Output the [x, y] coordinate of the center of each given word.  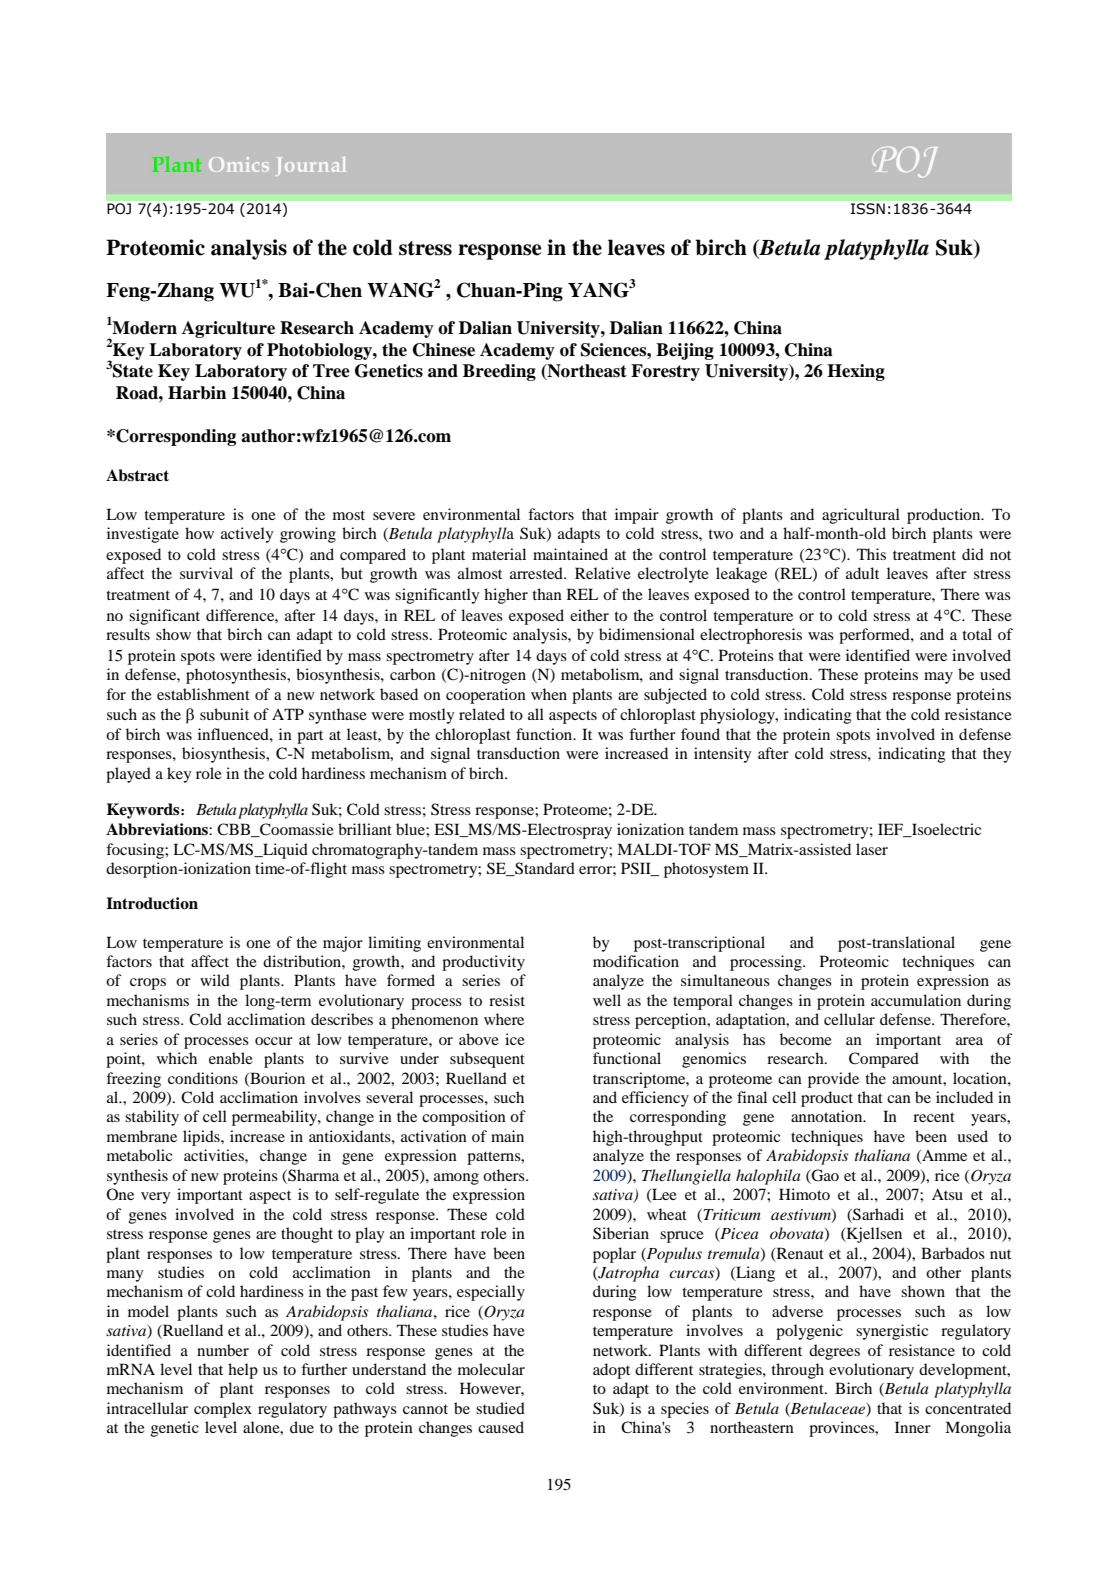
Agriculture [228, 329]
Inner [913, 1427]
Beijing [685, 351]
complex [223, 1410]
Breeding [499, 372]
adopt [611, 1371]
